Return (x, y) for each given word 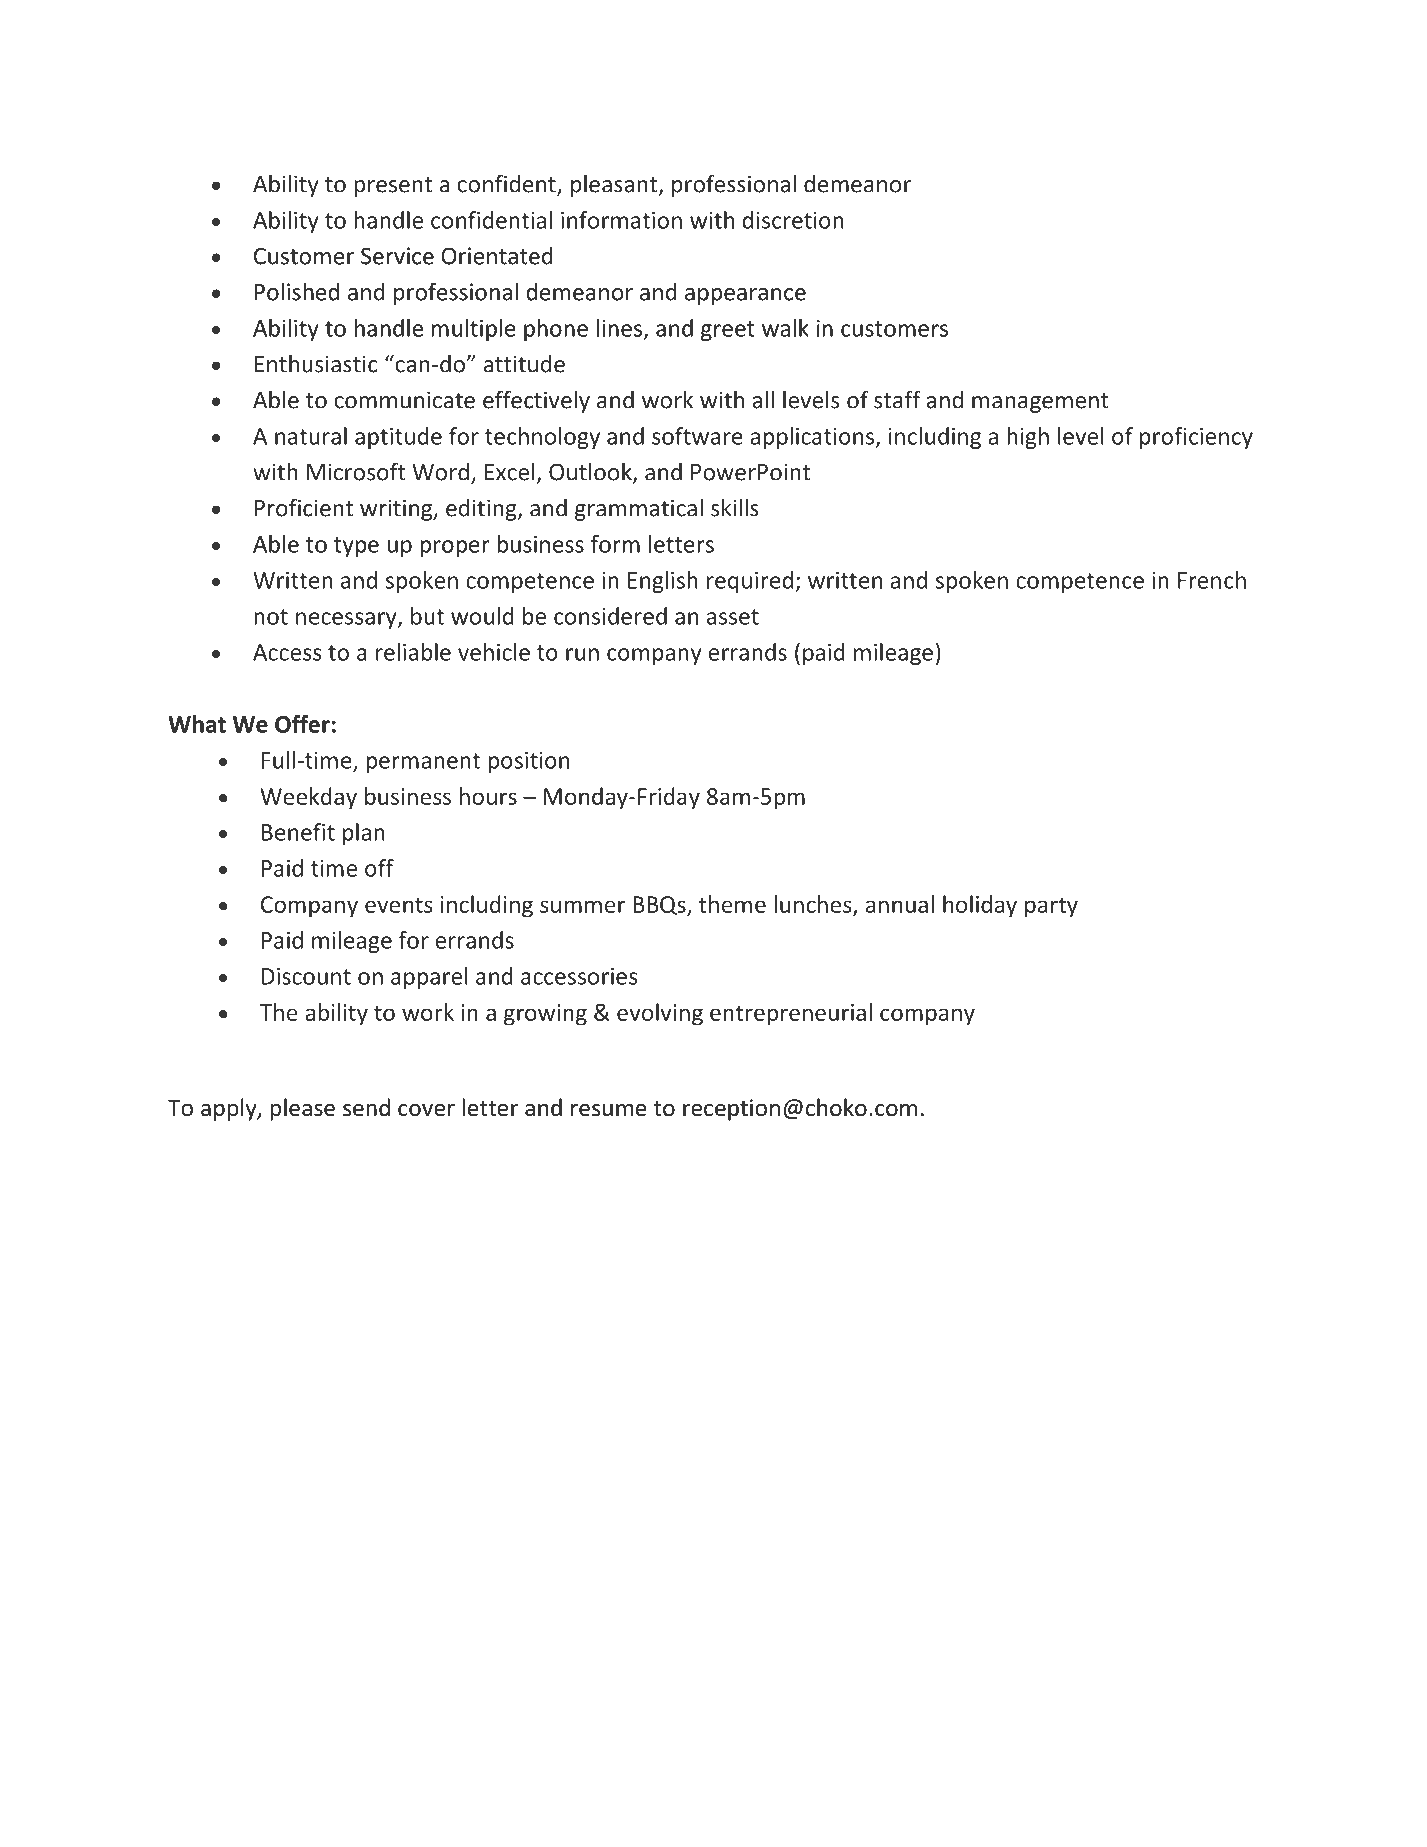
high (1028, 438)
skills (735, 507)
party (1051, 907)
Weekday (308, 798)
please (302, 1109)
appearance (745, 296)
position (528, 762)
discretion (793, 220)
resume (609, 1110)
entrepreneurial (791, 1014)
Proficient (304, 507)
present (393, 187)
